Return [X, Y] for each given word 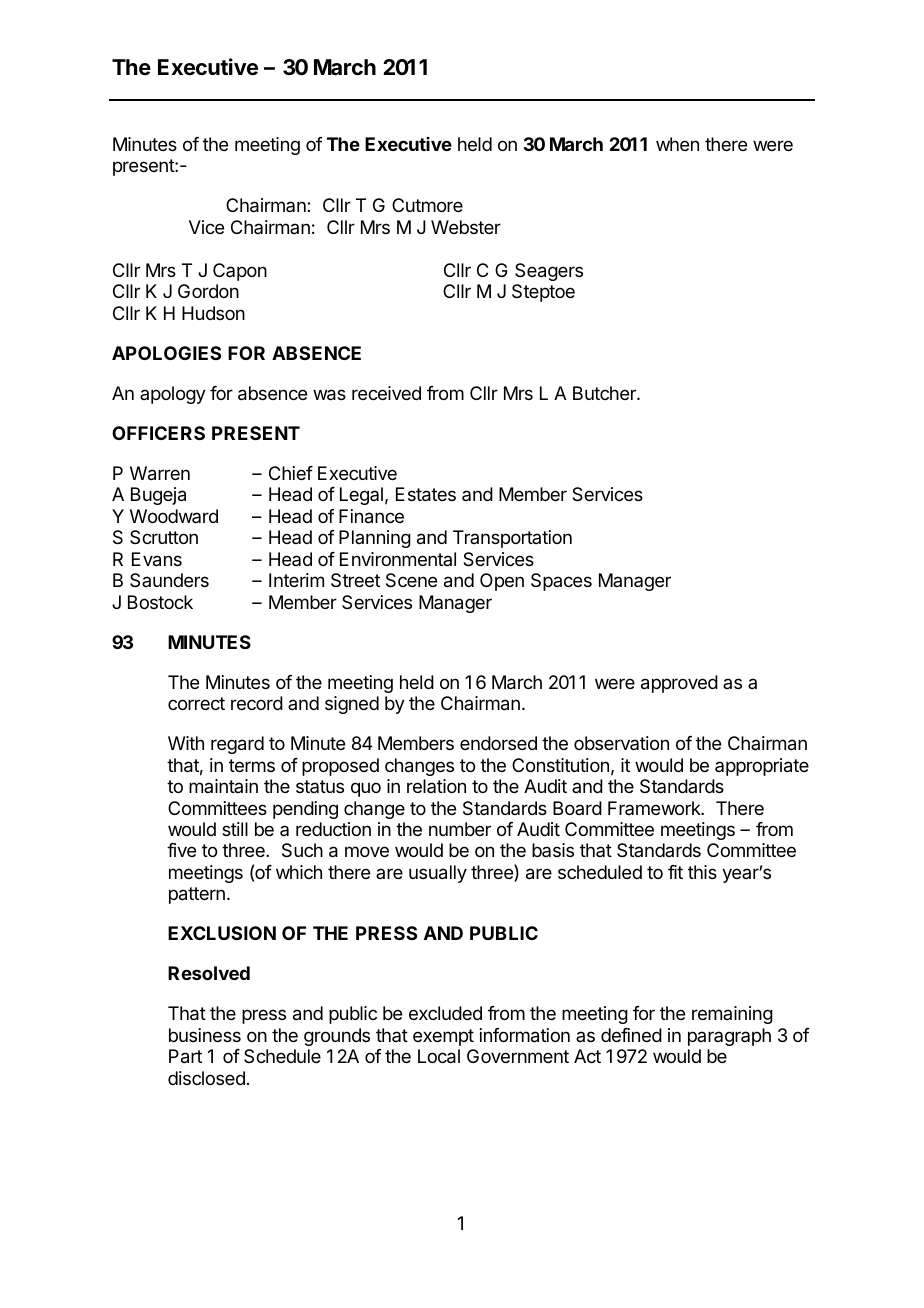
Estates [426, 494]
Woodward [174, 516]
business [205, 1035]
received [386, 393]
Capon [240, 272]
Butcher [605, 393]
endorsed [498, 743]
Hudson [213, 313]
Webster [466, 227]
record [257, 703]
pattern [197, 895]
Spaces [561, 582]
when [677, 144]
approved [679, 684]
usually [438, 874]
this [702, 872]
